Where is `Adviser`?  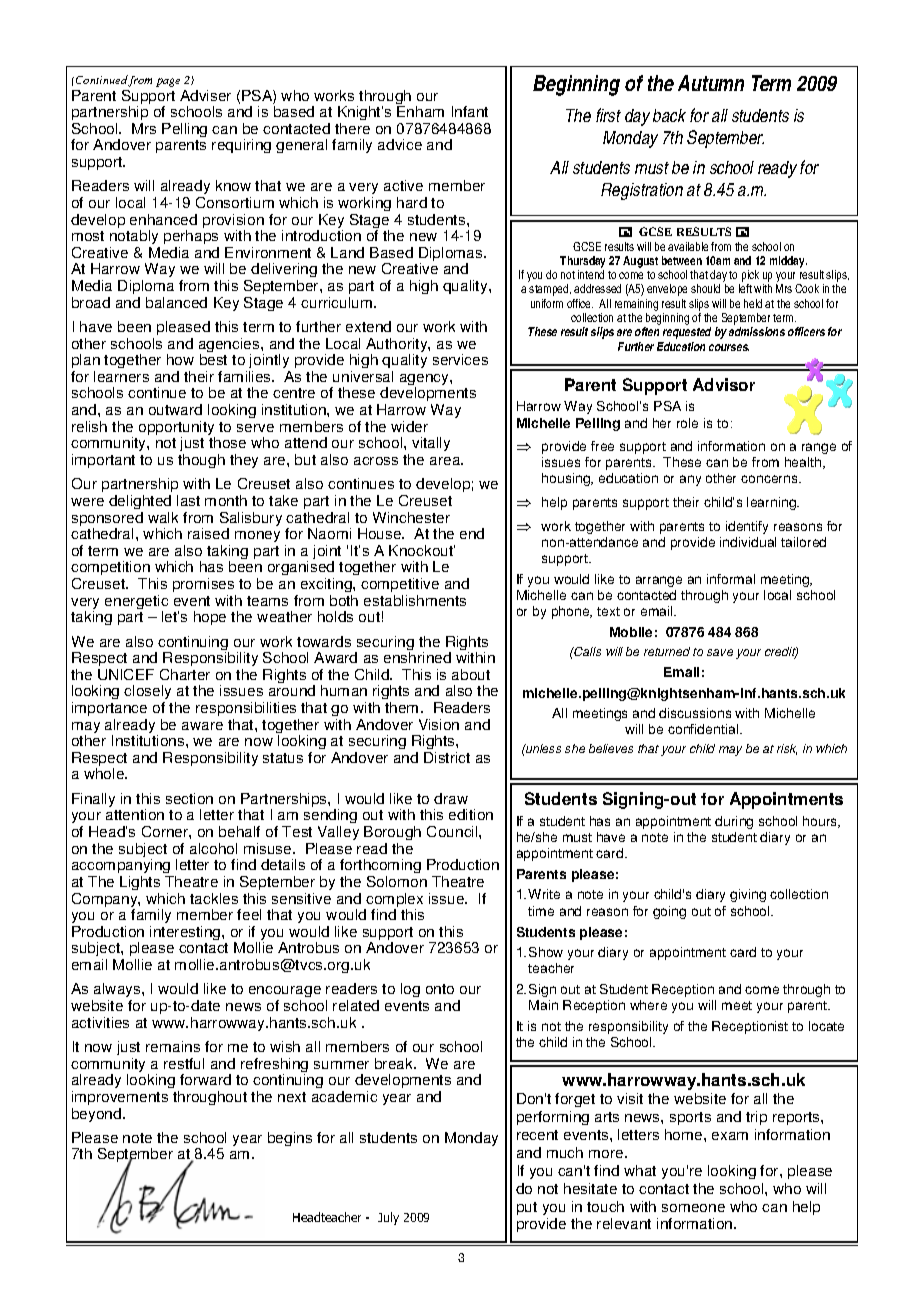
Adviser is located at coordinates (205, 95).
